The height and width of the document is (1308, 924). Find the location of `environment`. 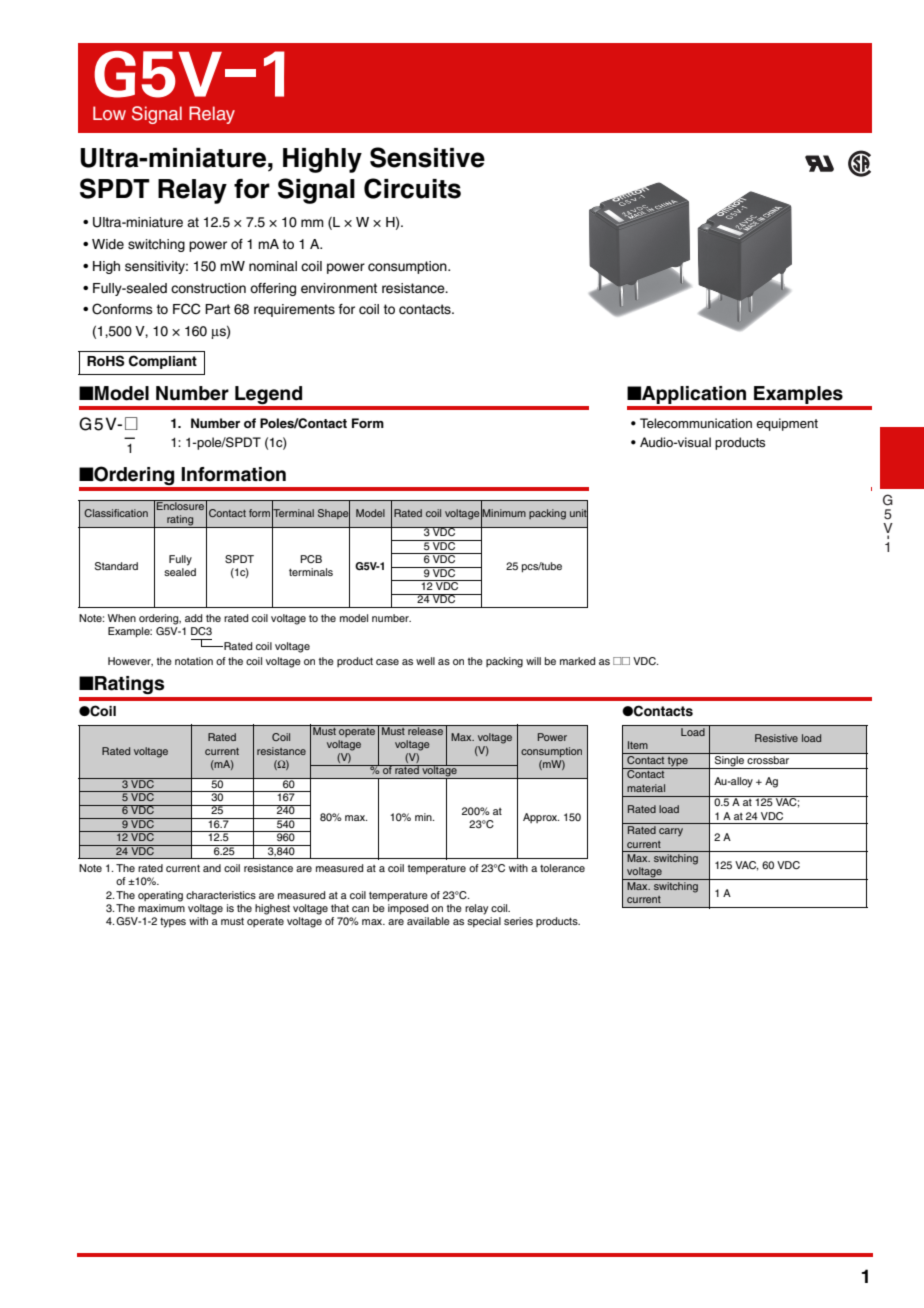

environment is located at coordinates (339, 288).
